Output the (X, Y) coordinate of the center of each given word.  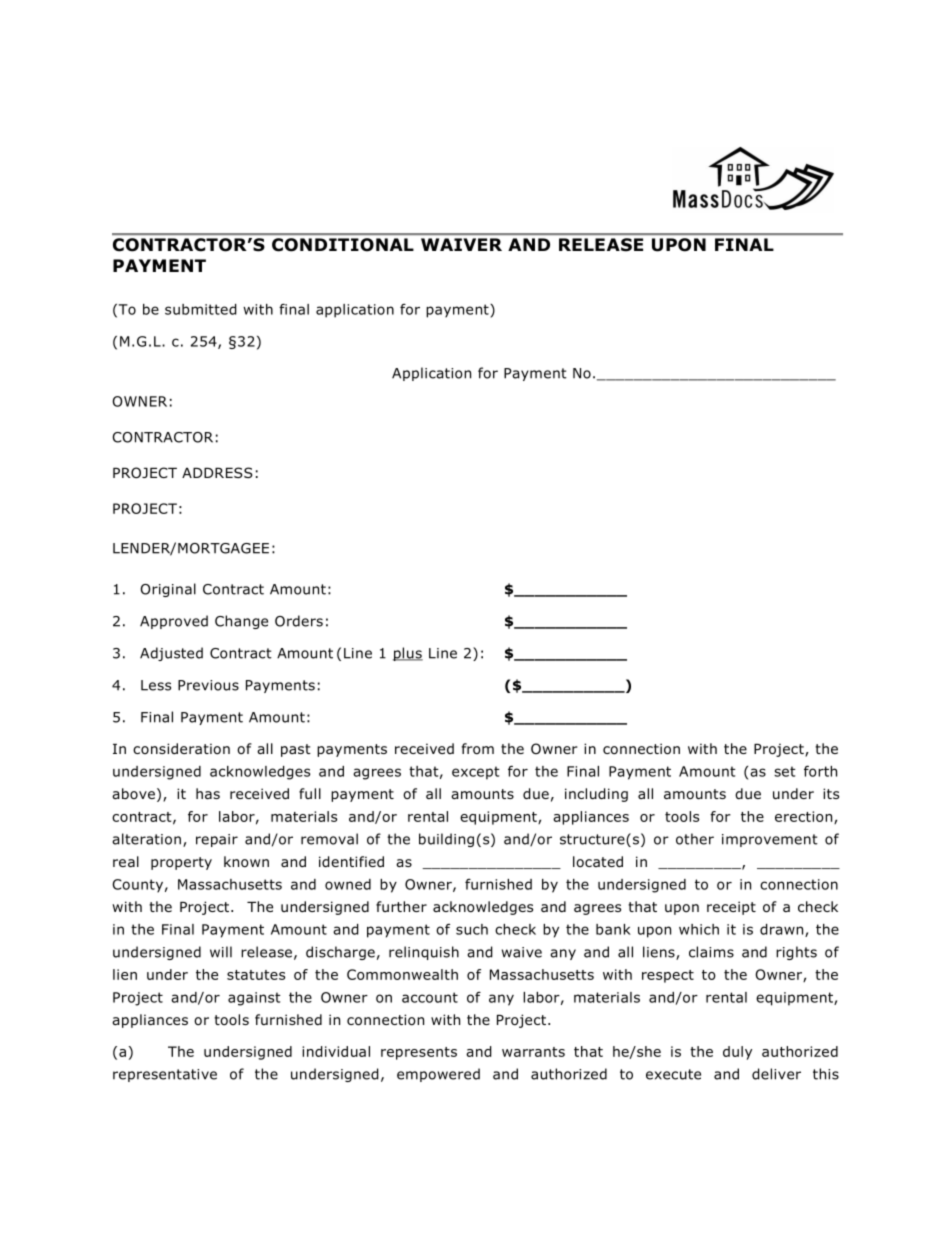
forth (820, 771)
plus (408, 654)
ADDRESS (217, 472)
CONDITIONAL (343, 244)
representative (165, 1075)
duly (737, 1053)
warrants (533, 1052)
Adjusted (171, 654)
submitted (201, 309)
